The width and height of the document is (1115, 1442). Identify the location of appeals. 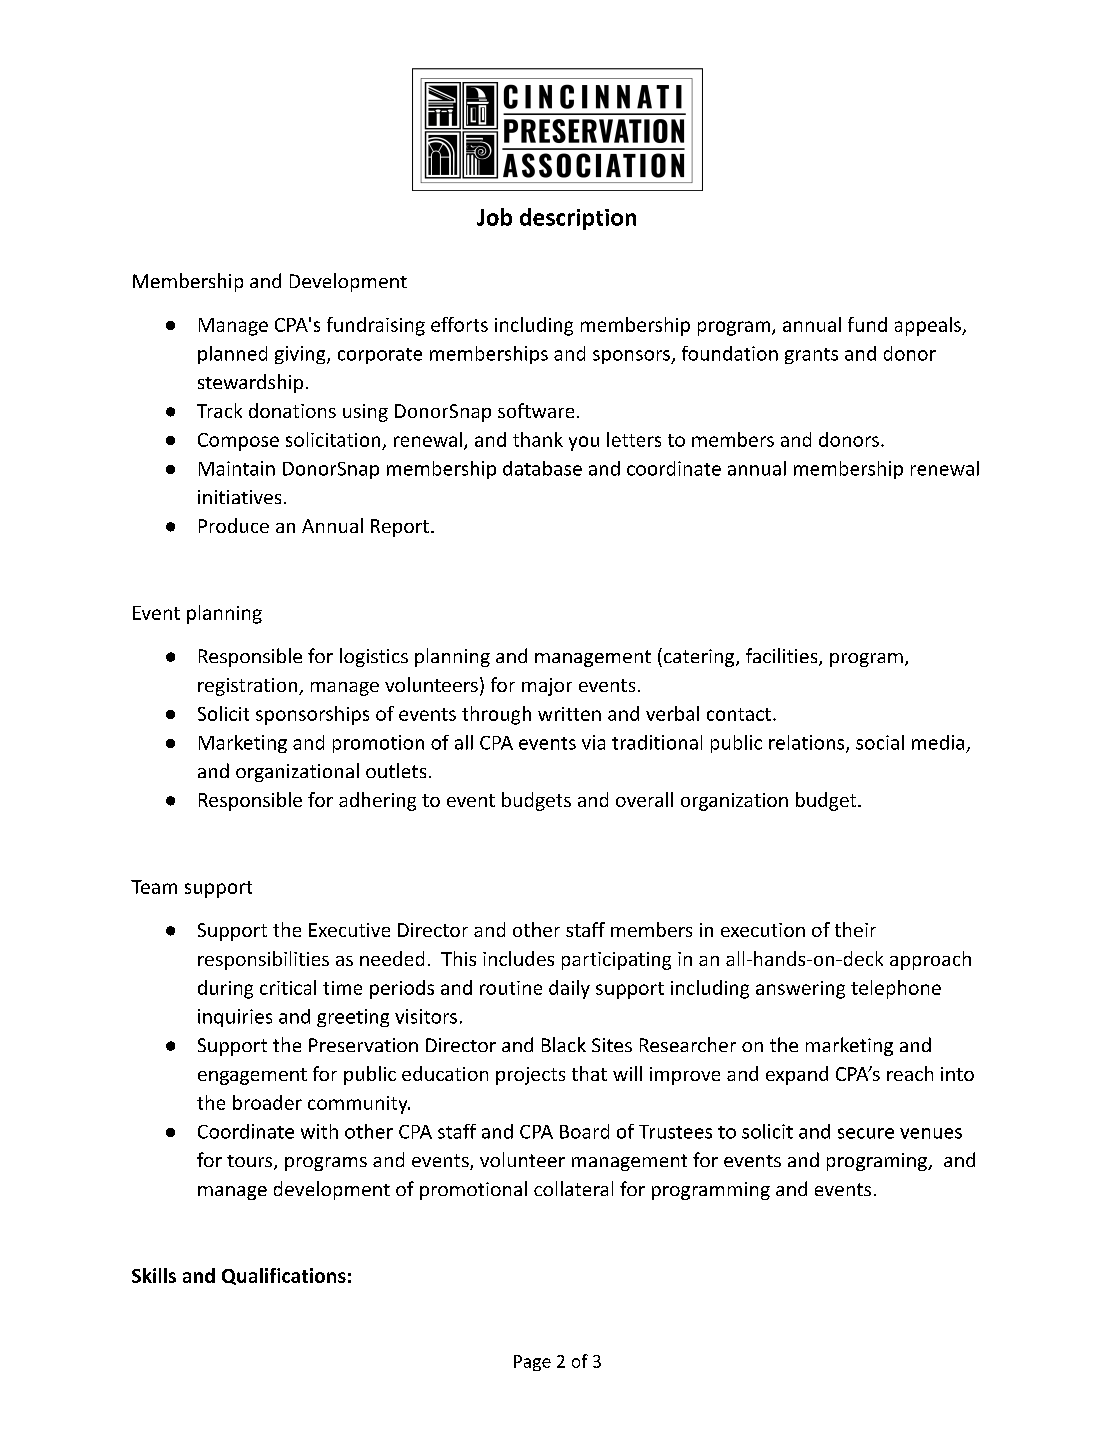
(929, 326).
